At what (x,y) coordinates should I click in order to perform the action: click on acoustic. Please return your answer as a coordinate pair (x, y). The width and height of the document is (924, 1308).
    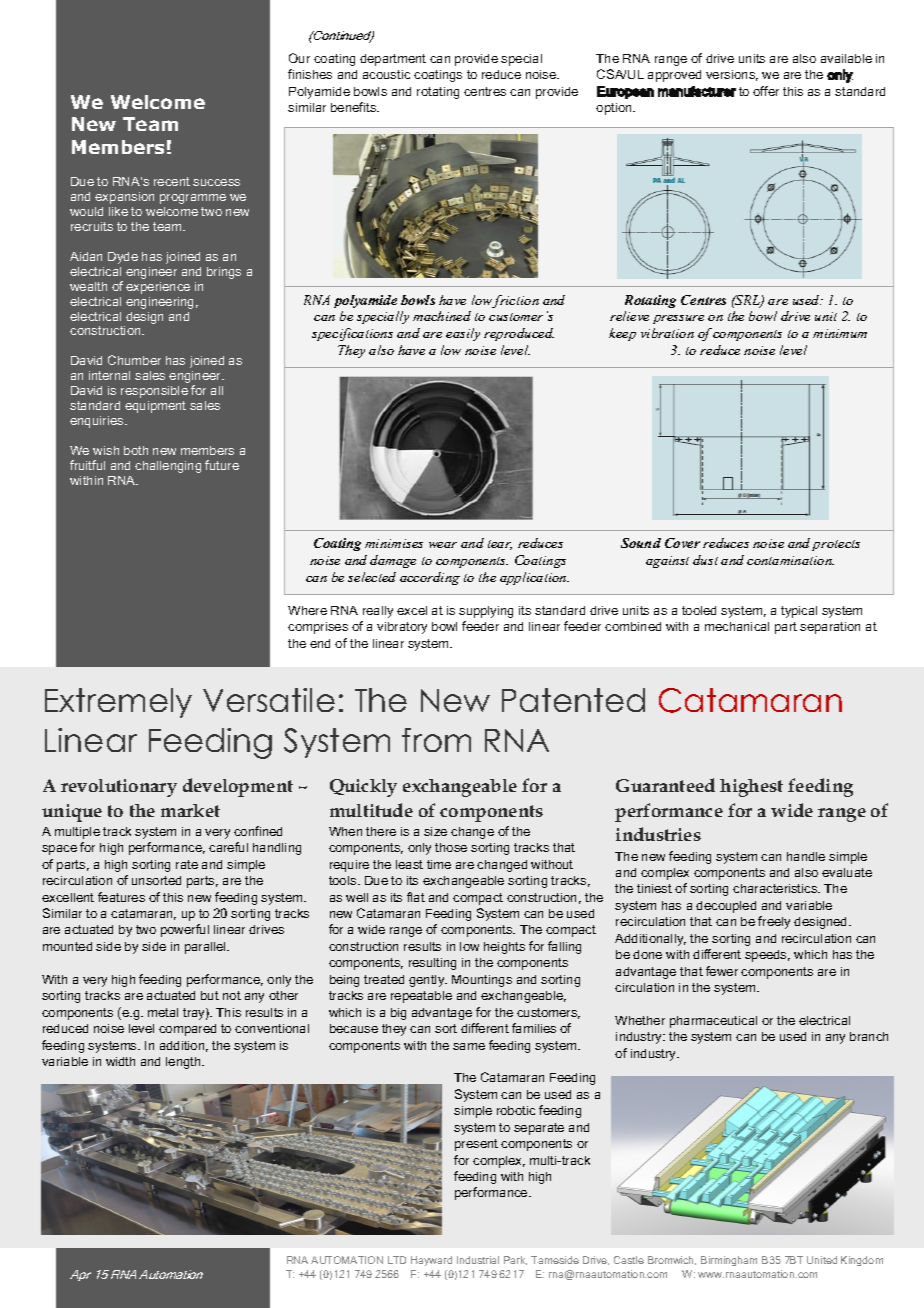
    Looking at the image, I should click on (386, 74).
